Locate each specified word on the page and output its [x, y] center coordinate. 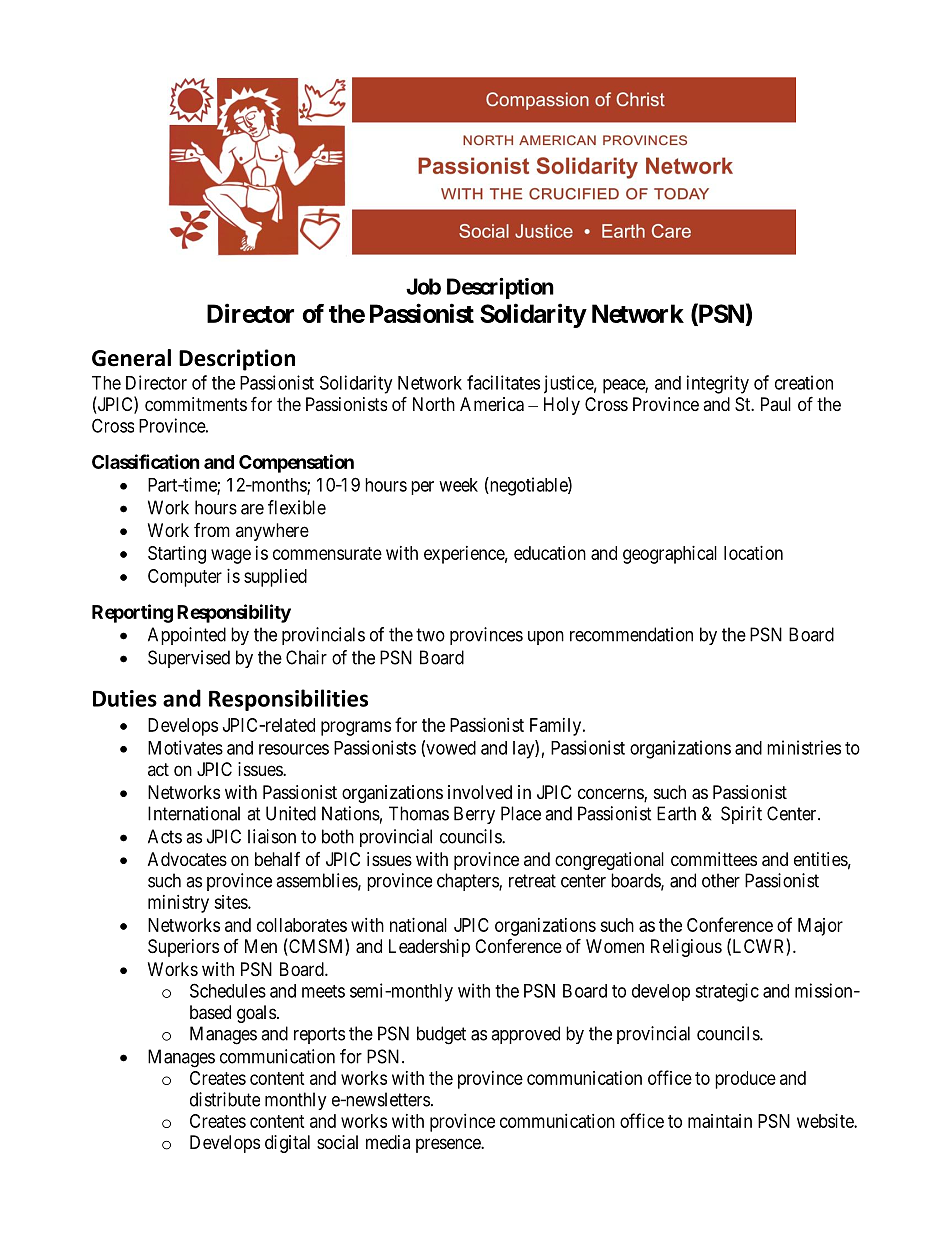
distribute [225, 1099]
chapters [468, 882]
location [753, 553]
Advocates [187, 859]
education [550, 553]
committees [714, 859]
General [131, 358]
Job [423, 286]
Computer [185, 578]
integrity [718, 384]
